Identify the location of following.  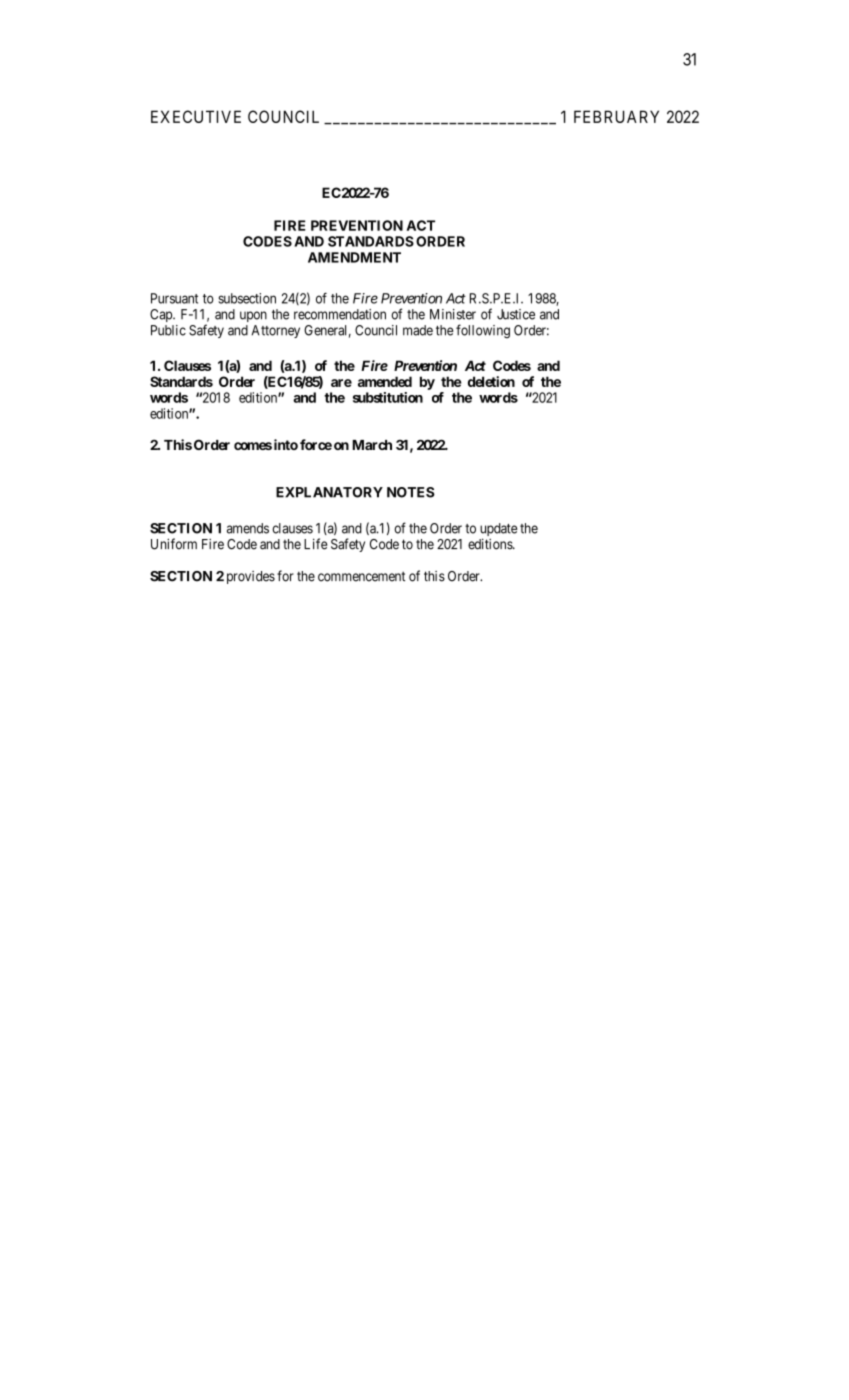
(483, 331).
